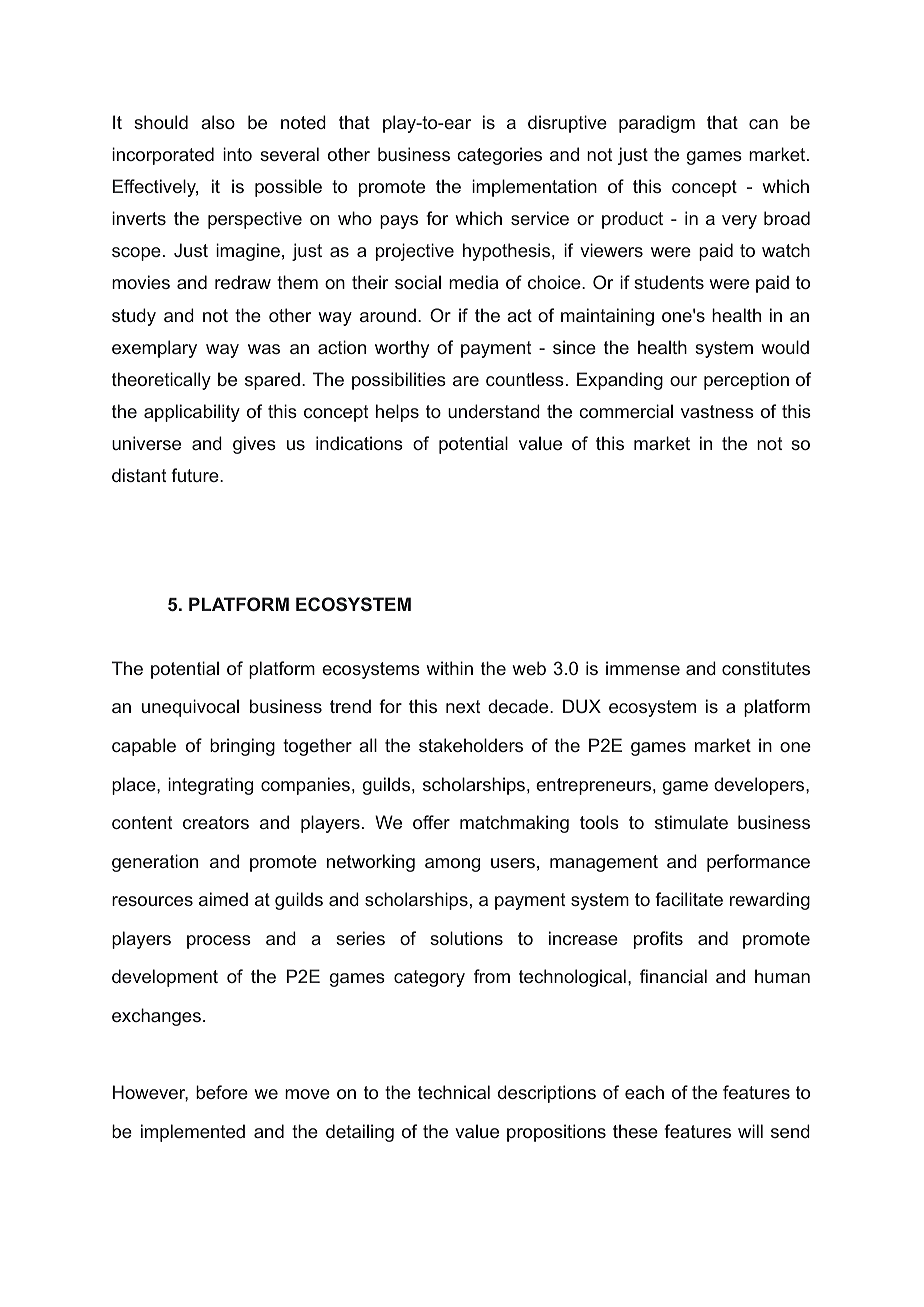 The width and height of the screenshot is (924, 1307). I want to click on categories, so click(499, 156).
